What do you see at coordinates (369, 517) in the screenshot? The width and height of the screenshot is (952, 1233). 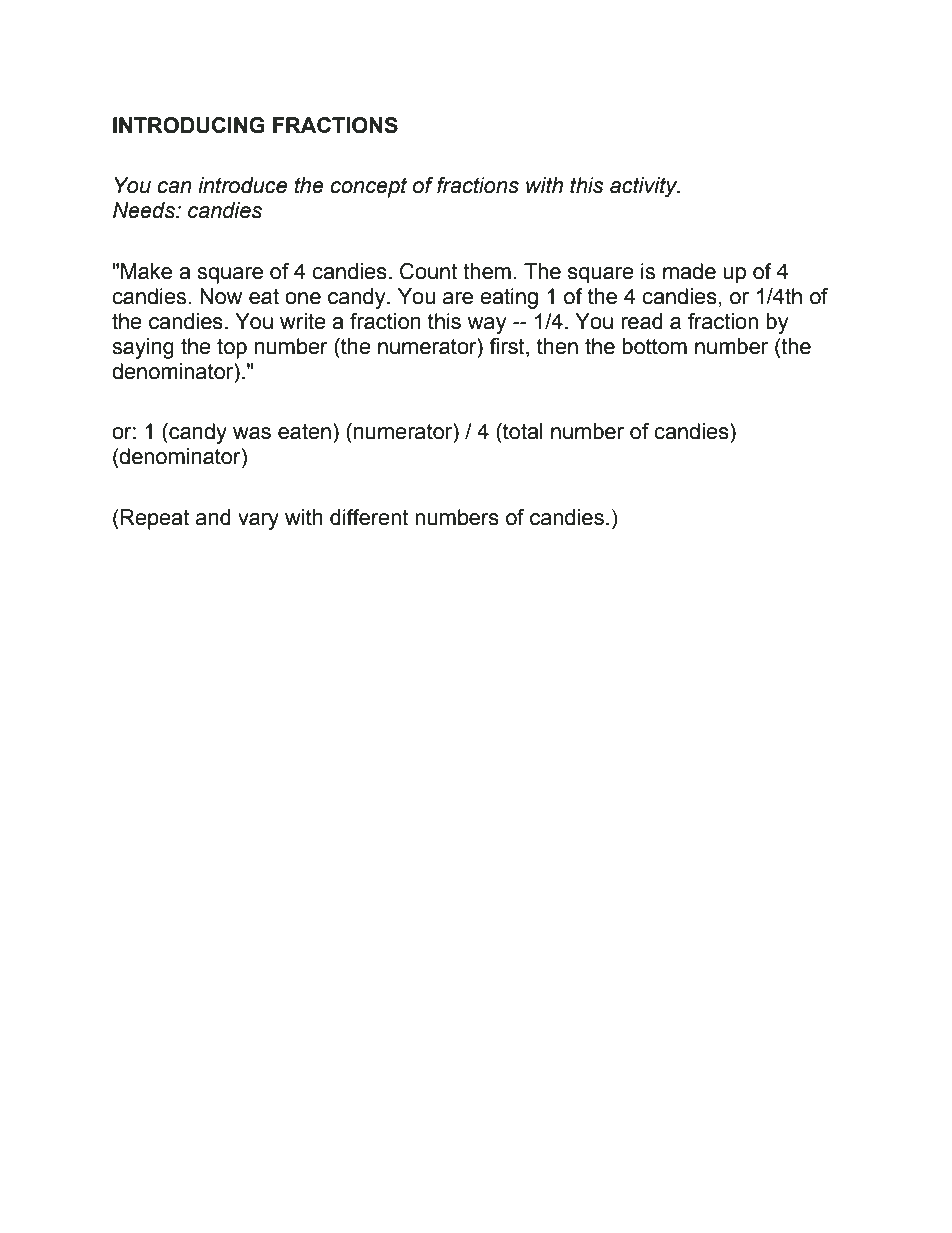 I see `different` at bounding box center [369, 517].
